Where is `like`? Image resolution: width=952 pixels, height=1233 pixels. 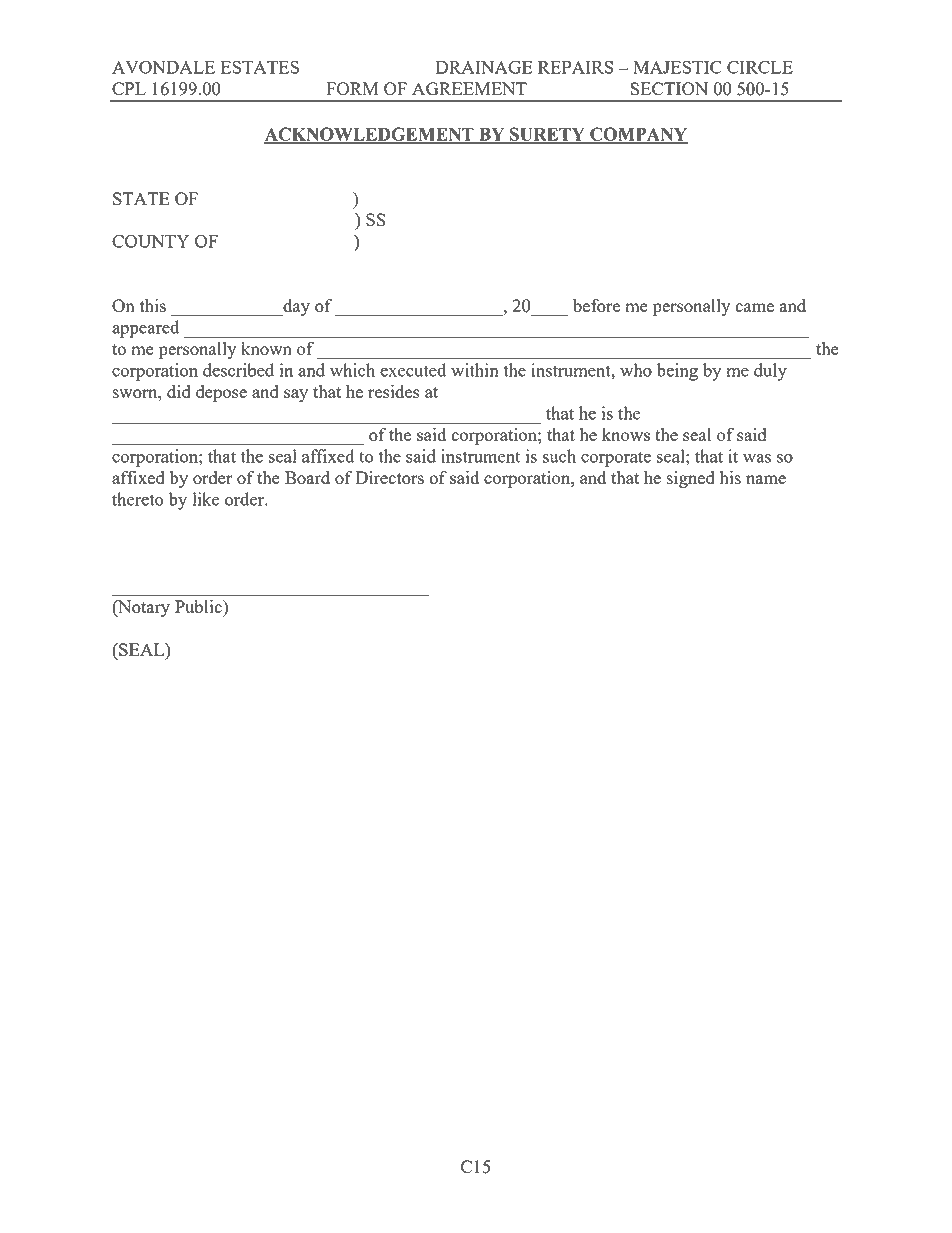 like is located at coordinates (205, 499).
